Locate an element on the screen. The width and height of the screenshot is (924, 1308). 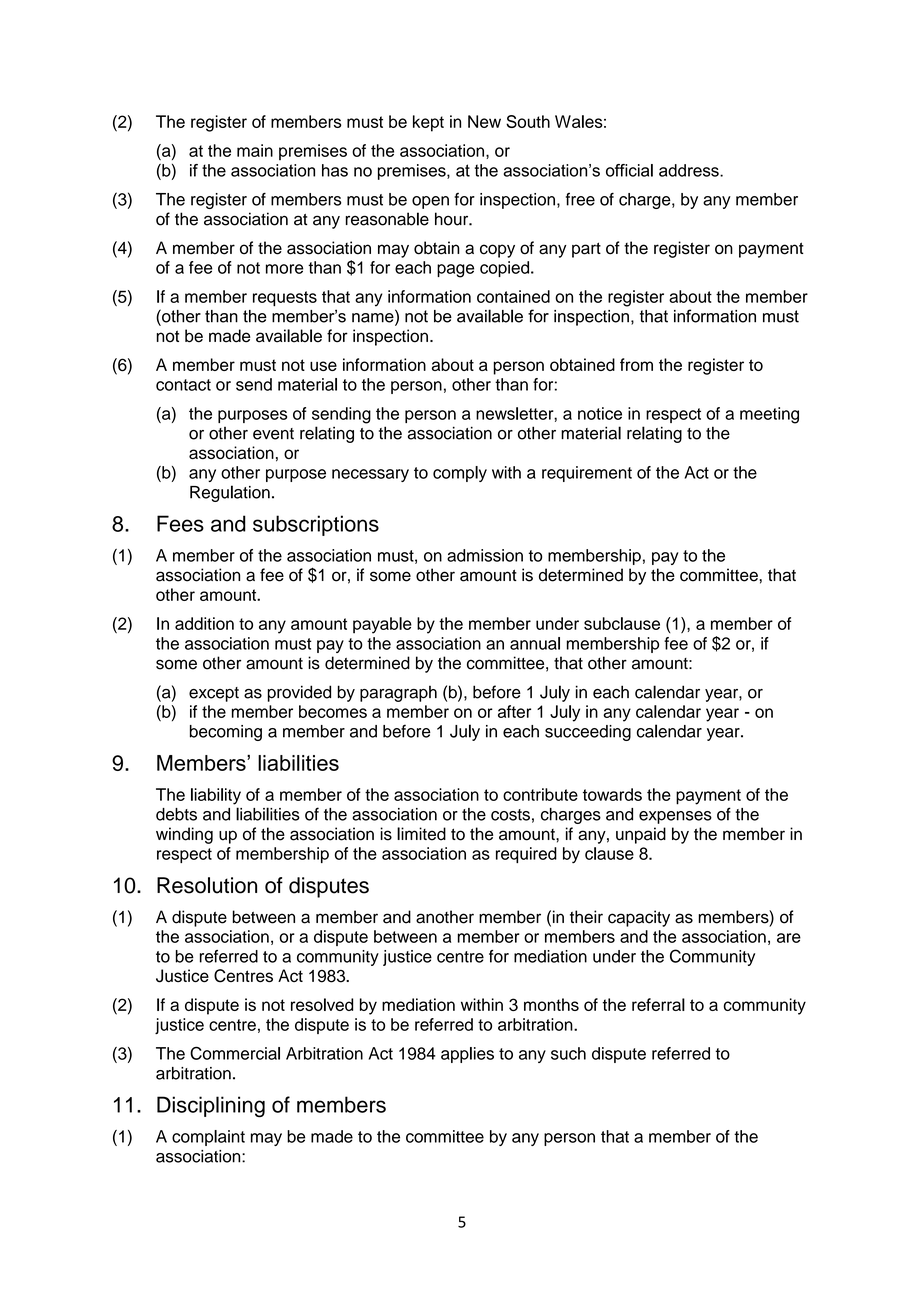
main is located at coordinates (255, 150).
